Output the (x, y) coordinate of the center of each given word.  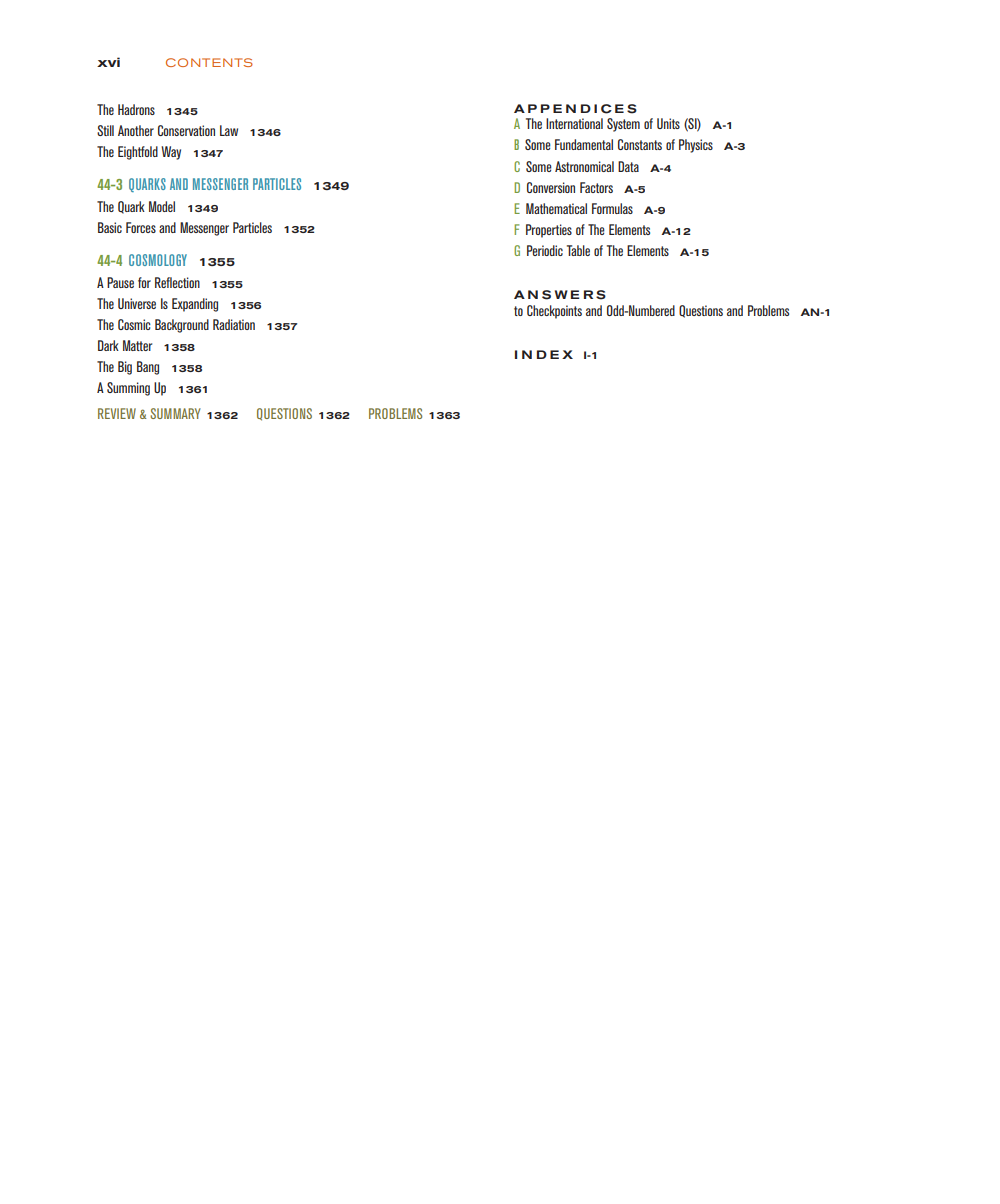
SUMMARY (175, 413)
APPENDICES (575, 109)
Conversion (551, 187)
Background (182, 326)
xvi (108, 62)
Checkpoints (554, 312)
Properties (549, 231)
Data (628, 166)
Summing (128, 389)
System (623, 125)
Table (578, 250)
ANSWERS (560, 295)
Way (171, 153)
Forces (141, 227)
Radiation (234, 324)
